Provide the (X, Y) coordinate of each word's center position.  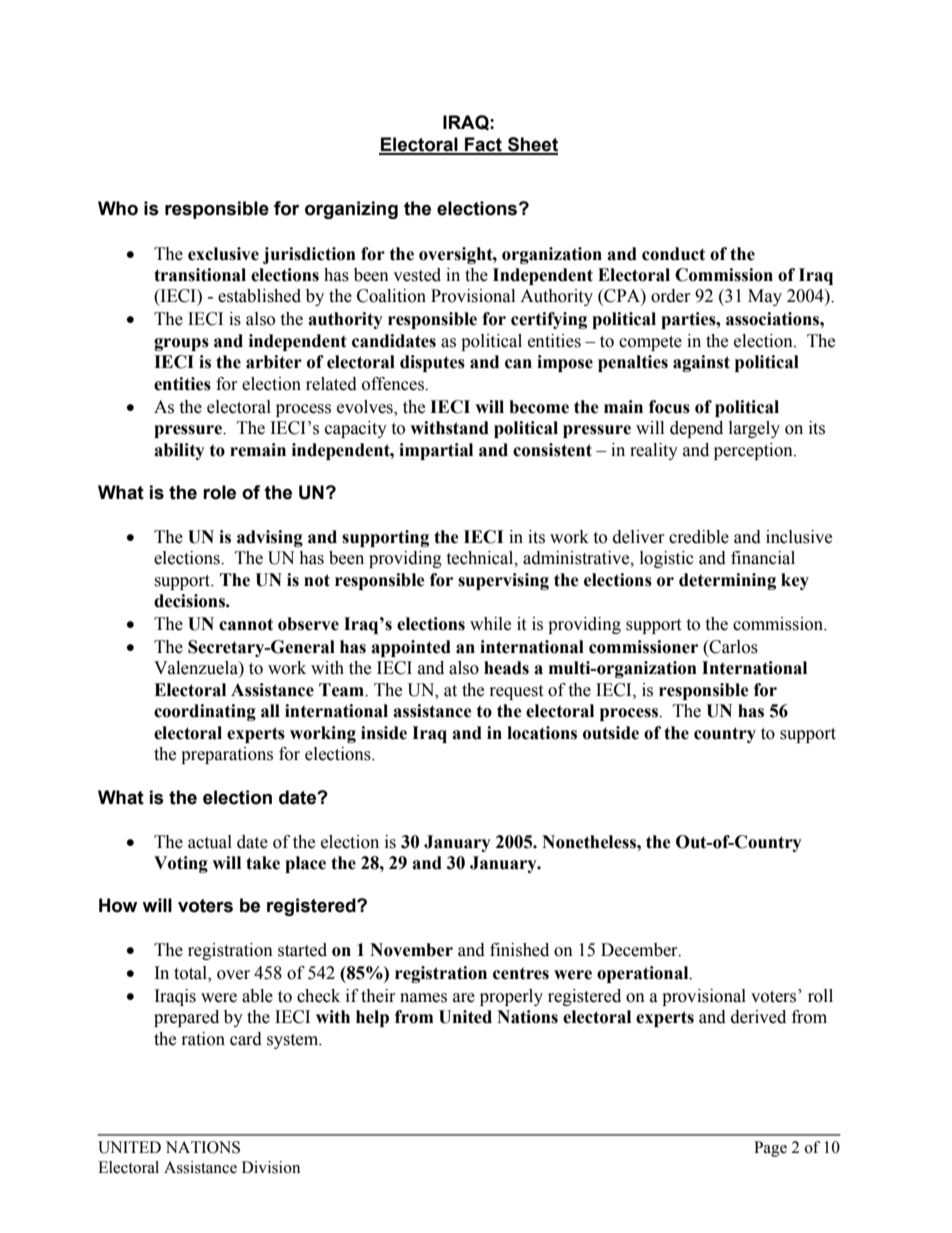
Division (271, 1167)
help (372, 1018)
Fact (483, 145)
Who (118, 208)
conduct (673, 254)
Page (770, 1149)
